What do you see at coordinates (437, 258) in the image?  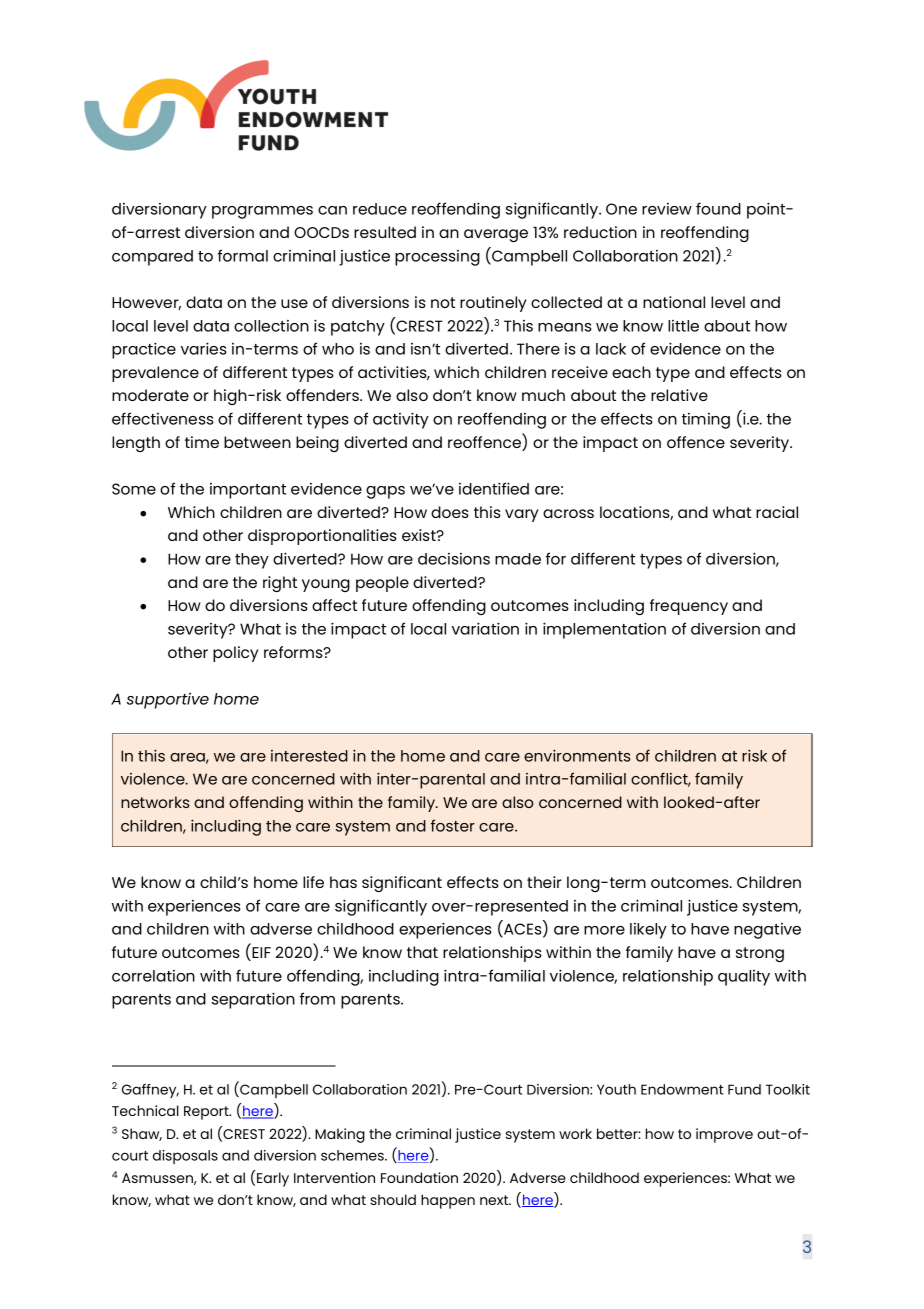 I see `processing` at bounding box center [437, 258].
